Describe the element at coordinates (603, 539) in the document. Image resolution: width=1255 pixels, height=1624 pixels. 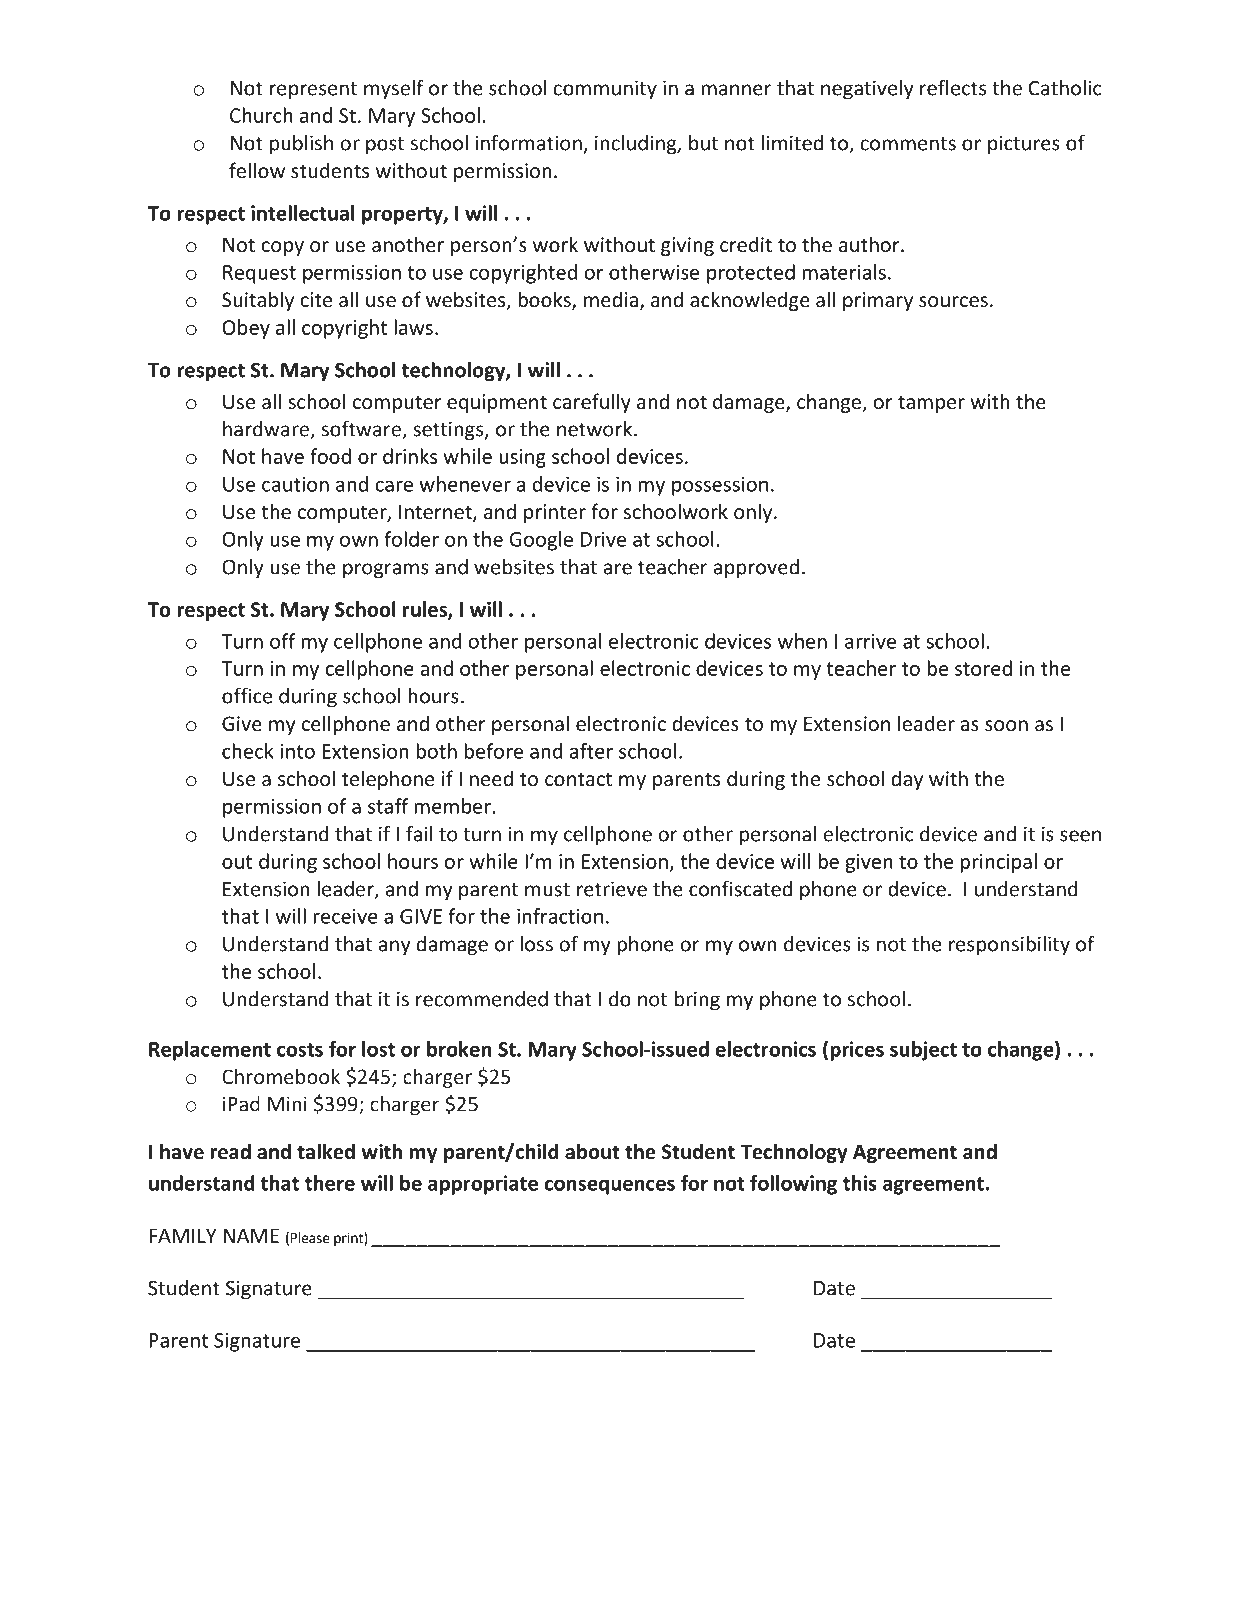
I see `Drive` at that location.
